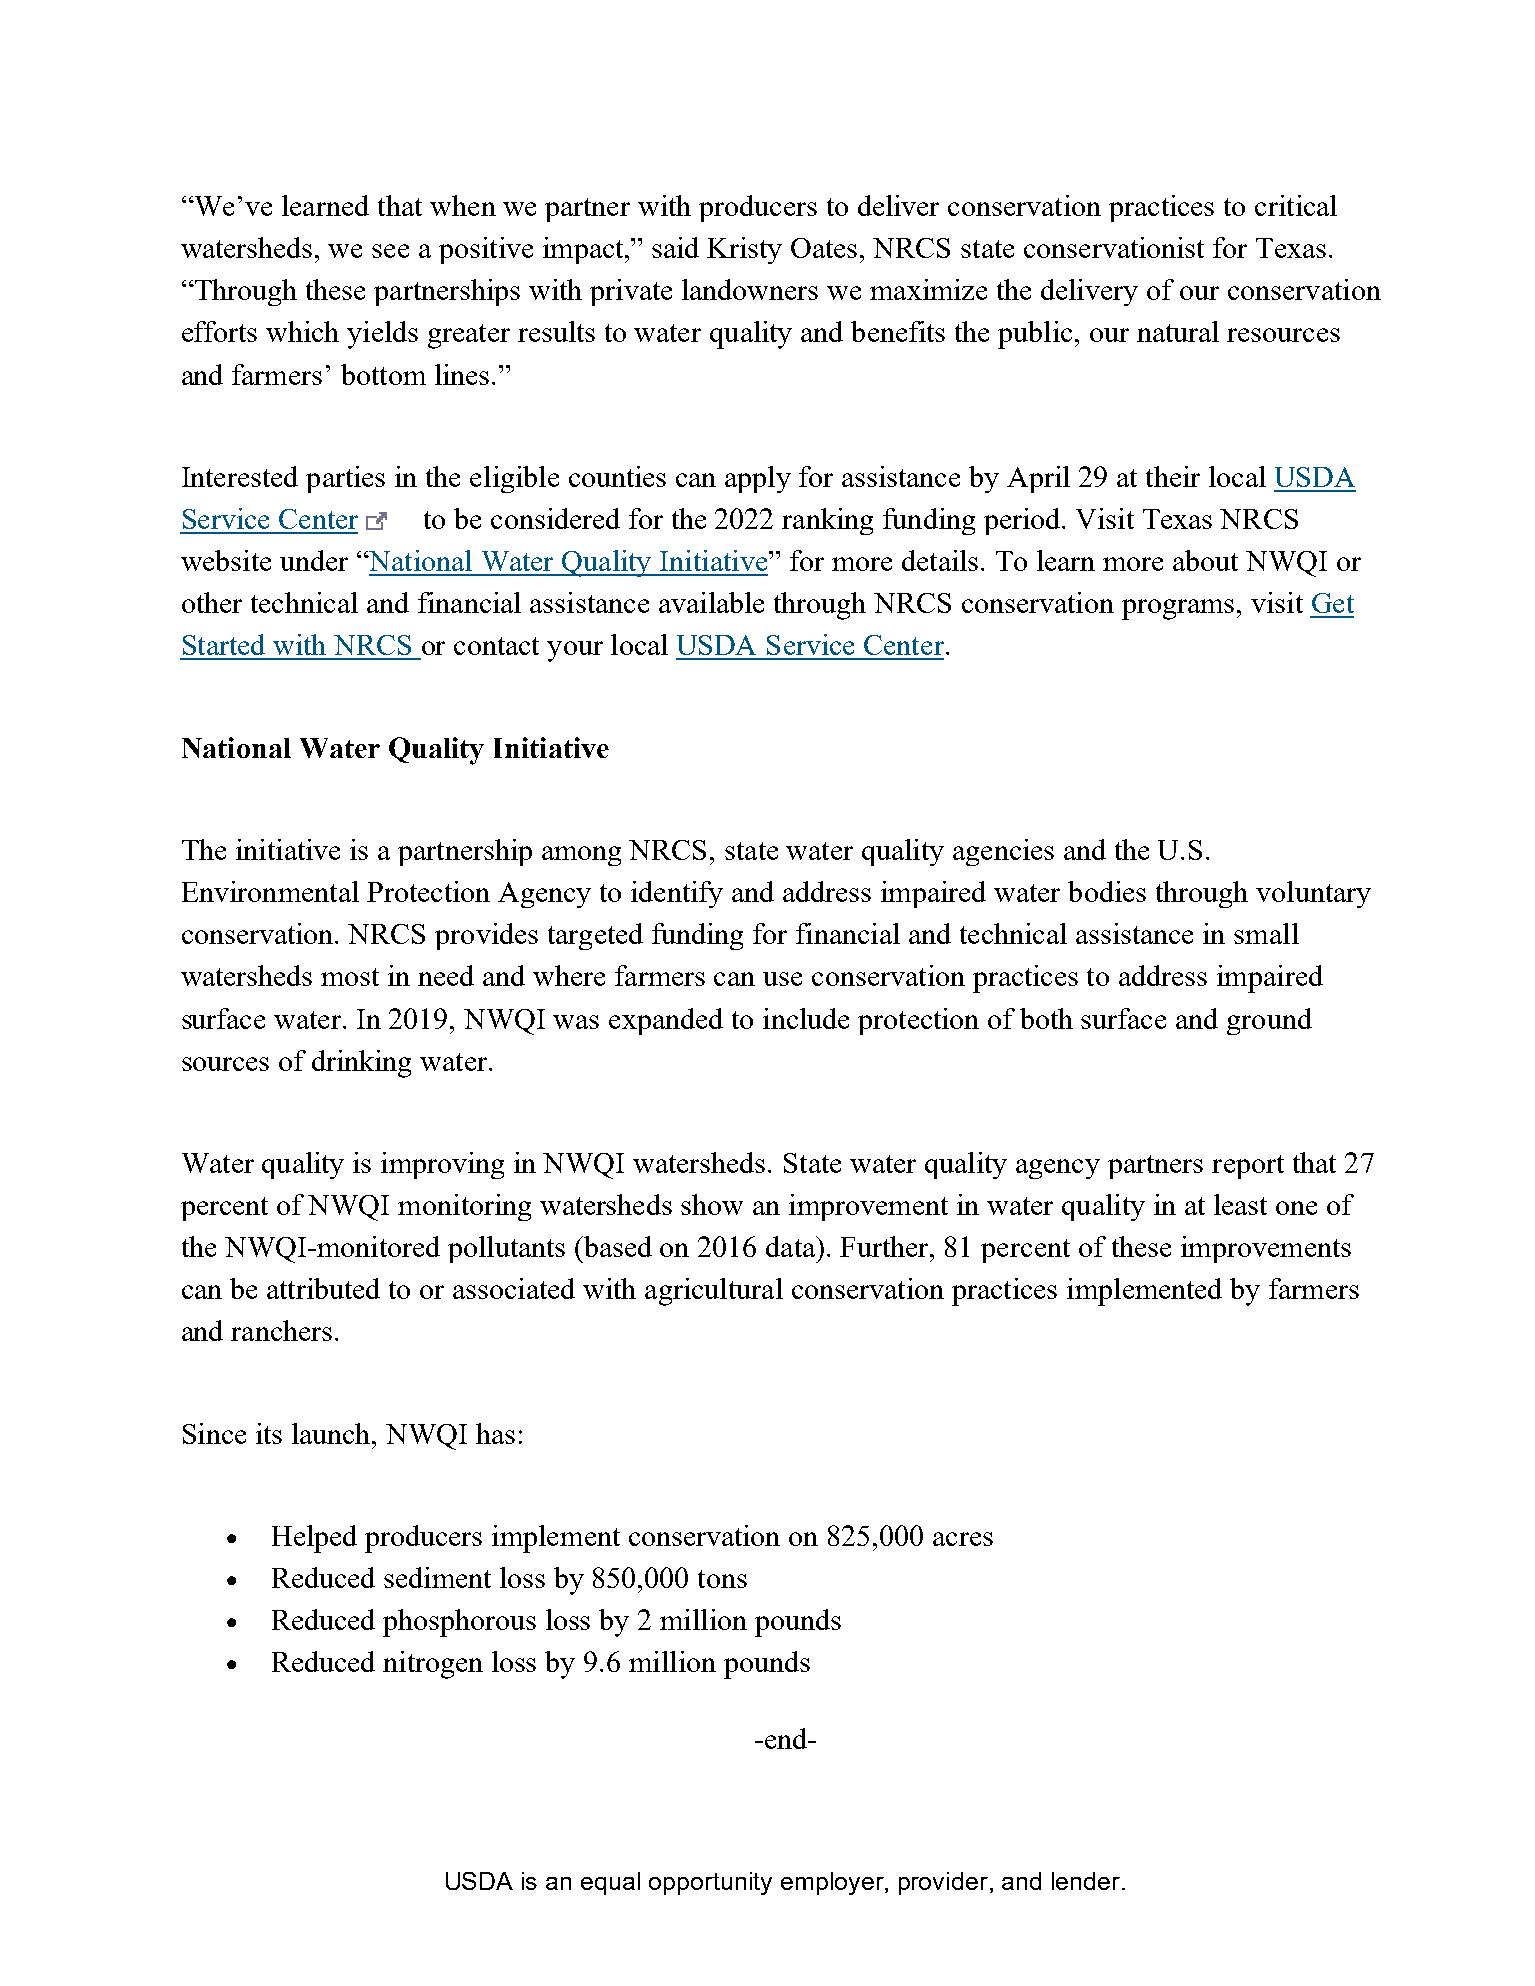 This page has width=1535, height=1986. Describe the element at coordinates (710, 1883) in the page. I see `opportunity` at that location.
